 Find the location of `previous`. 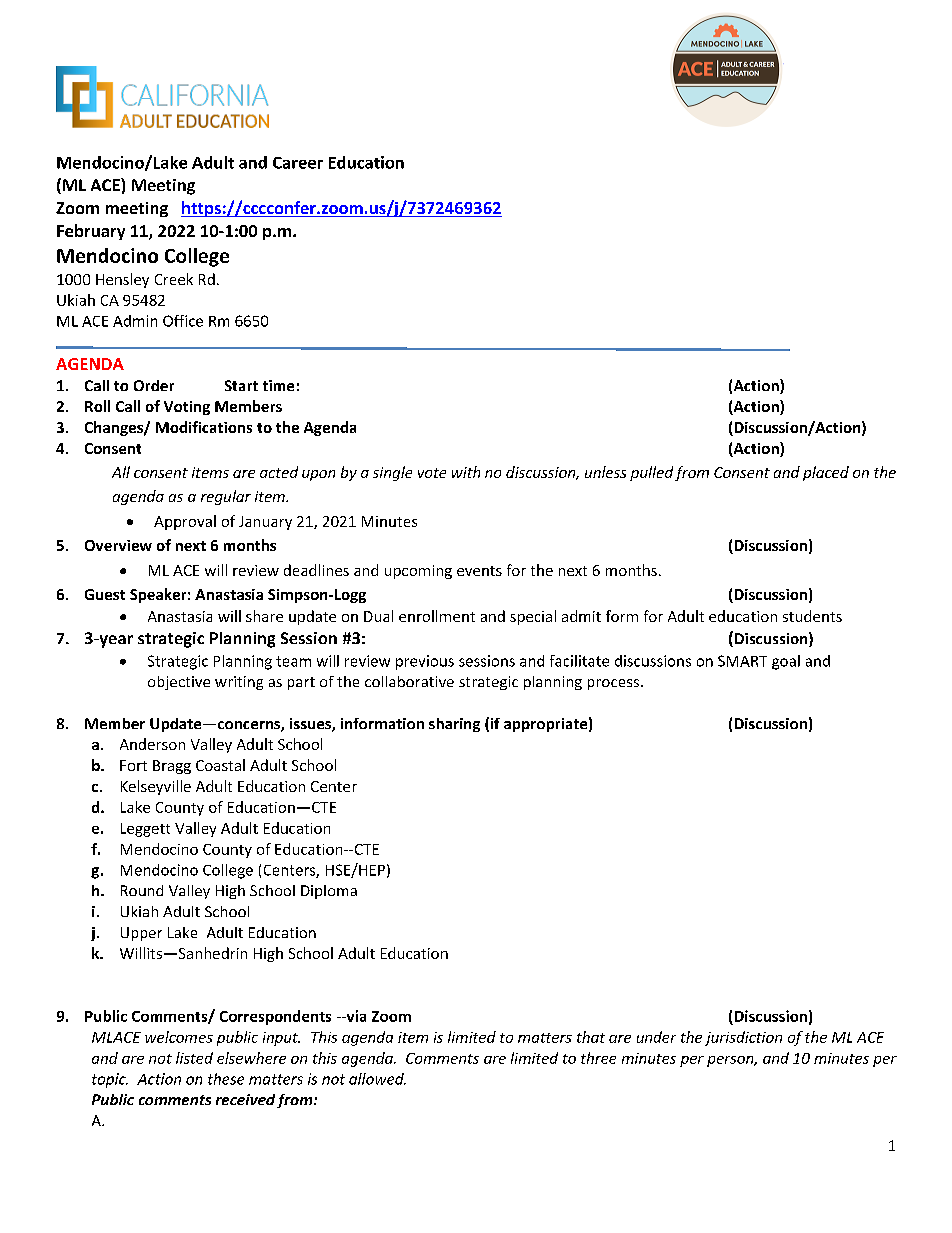

previous is located at coordinates (425, 662).
